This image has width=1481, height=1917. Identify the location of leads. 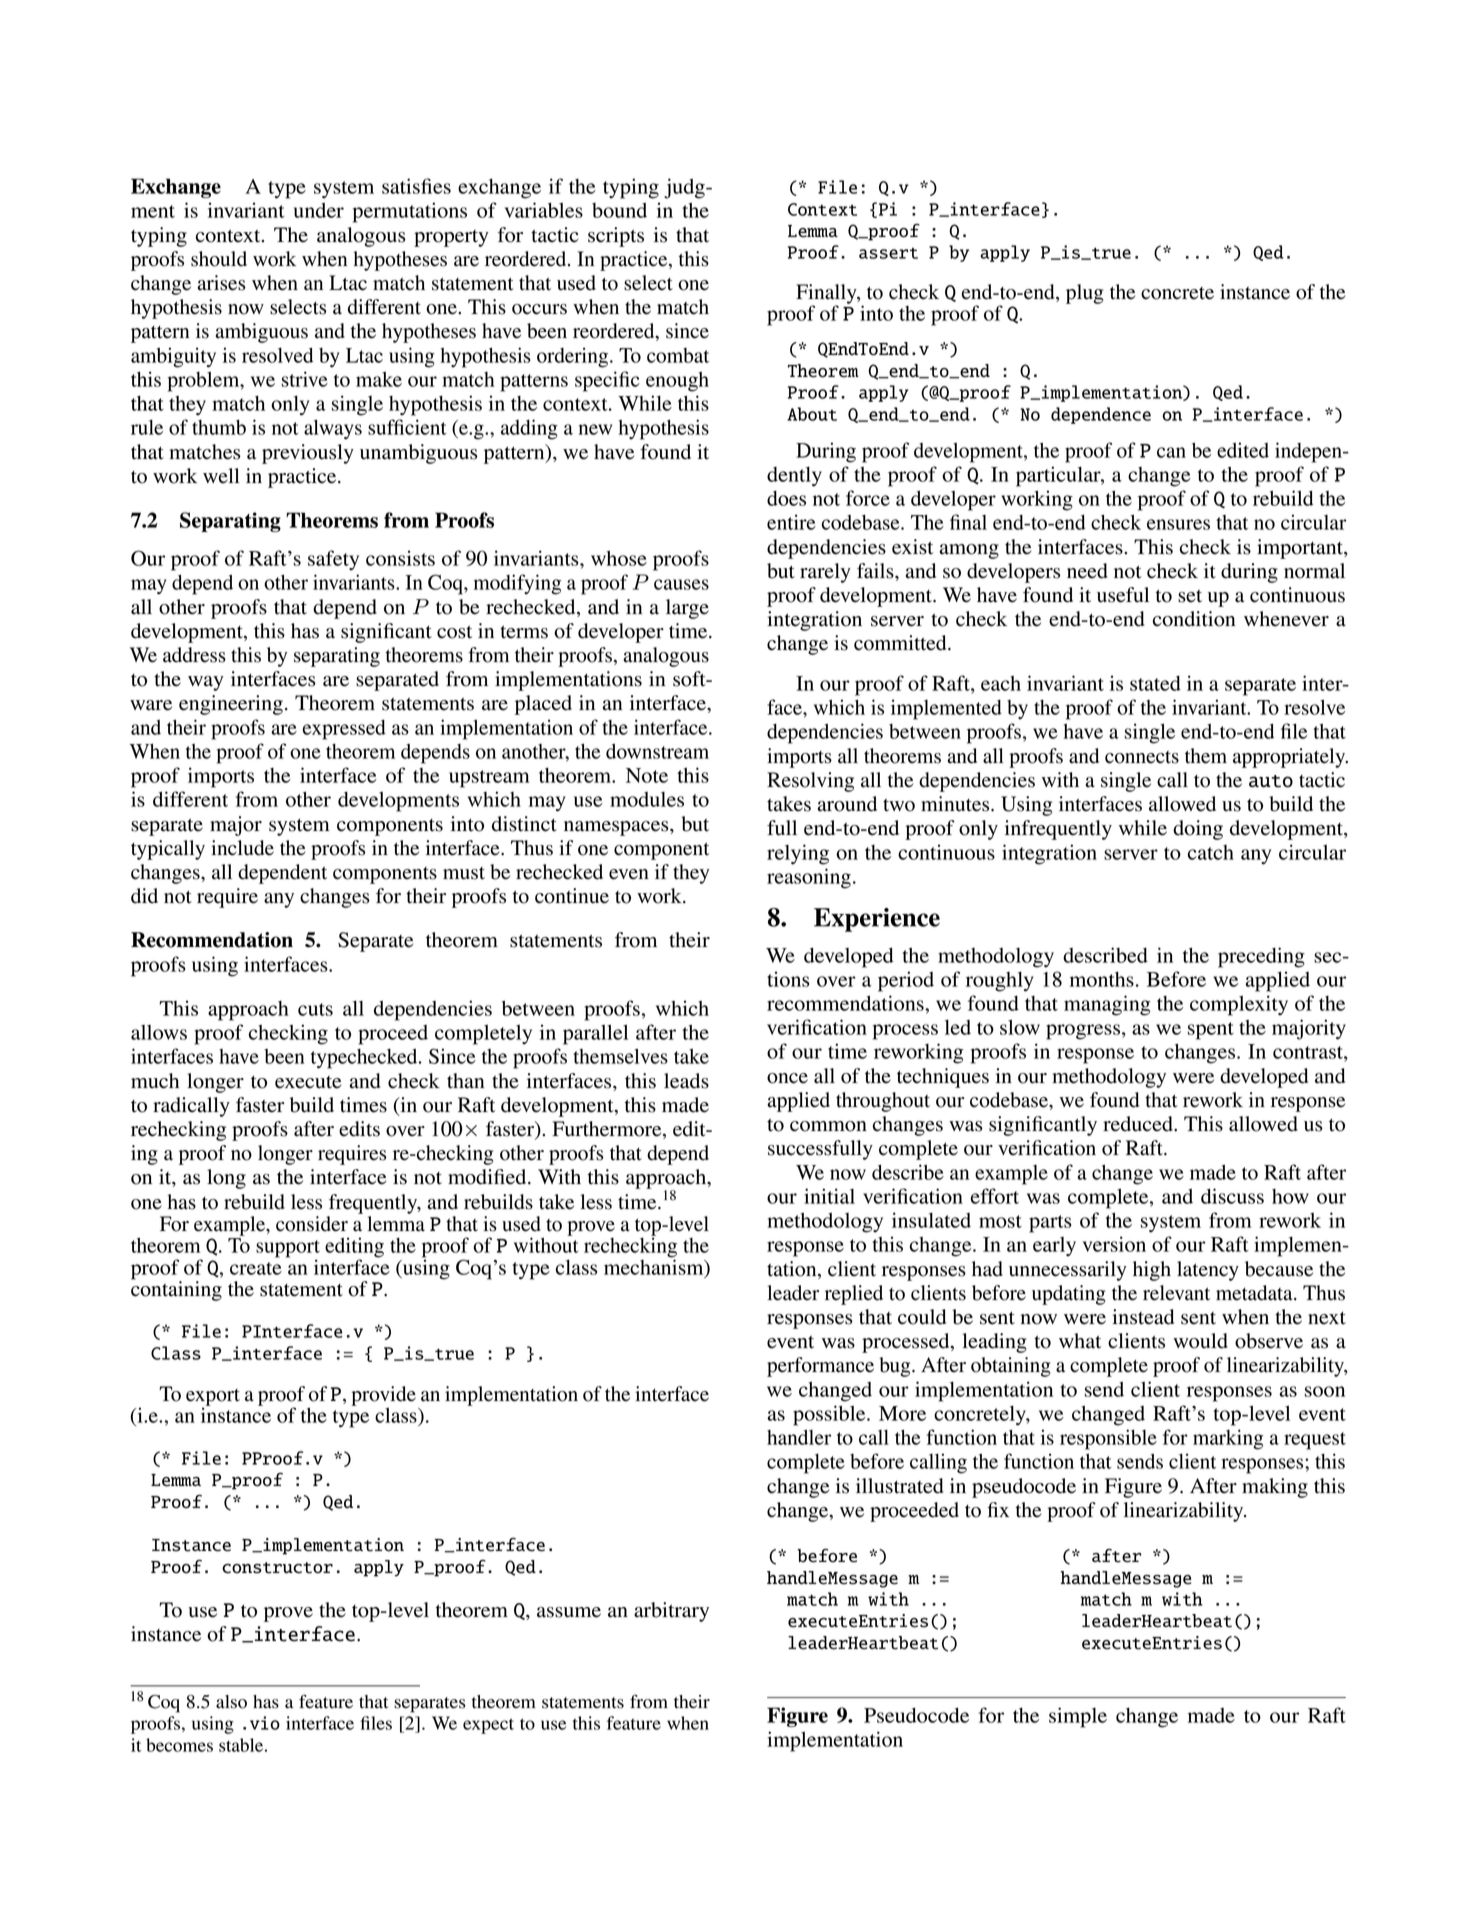
(686, 1081).
